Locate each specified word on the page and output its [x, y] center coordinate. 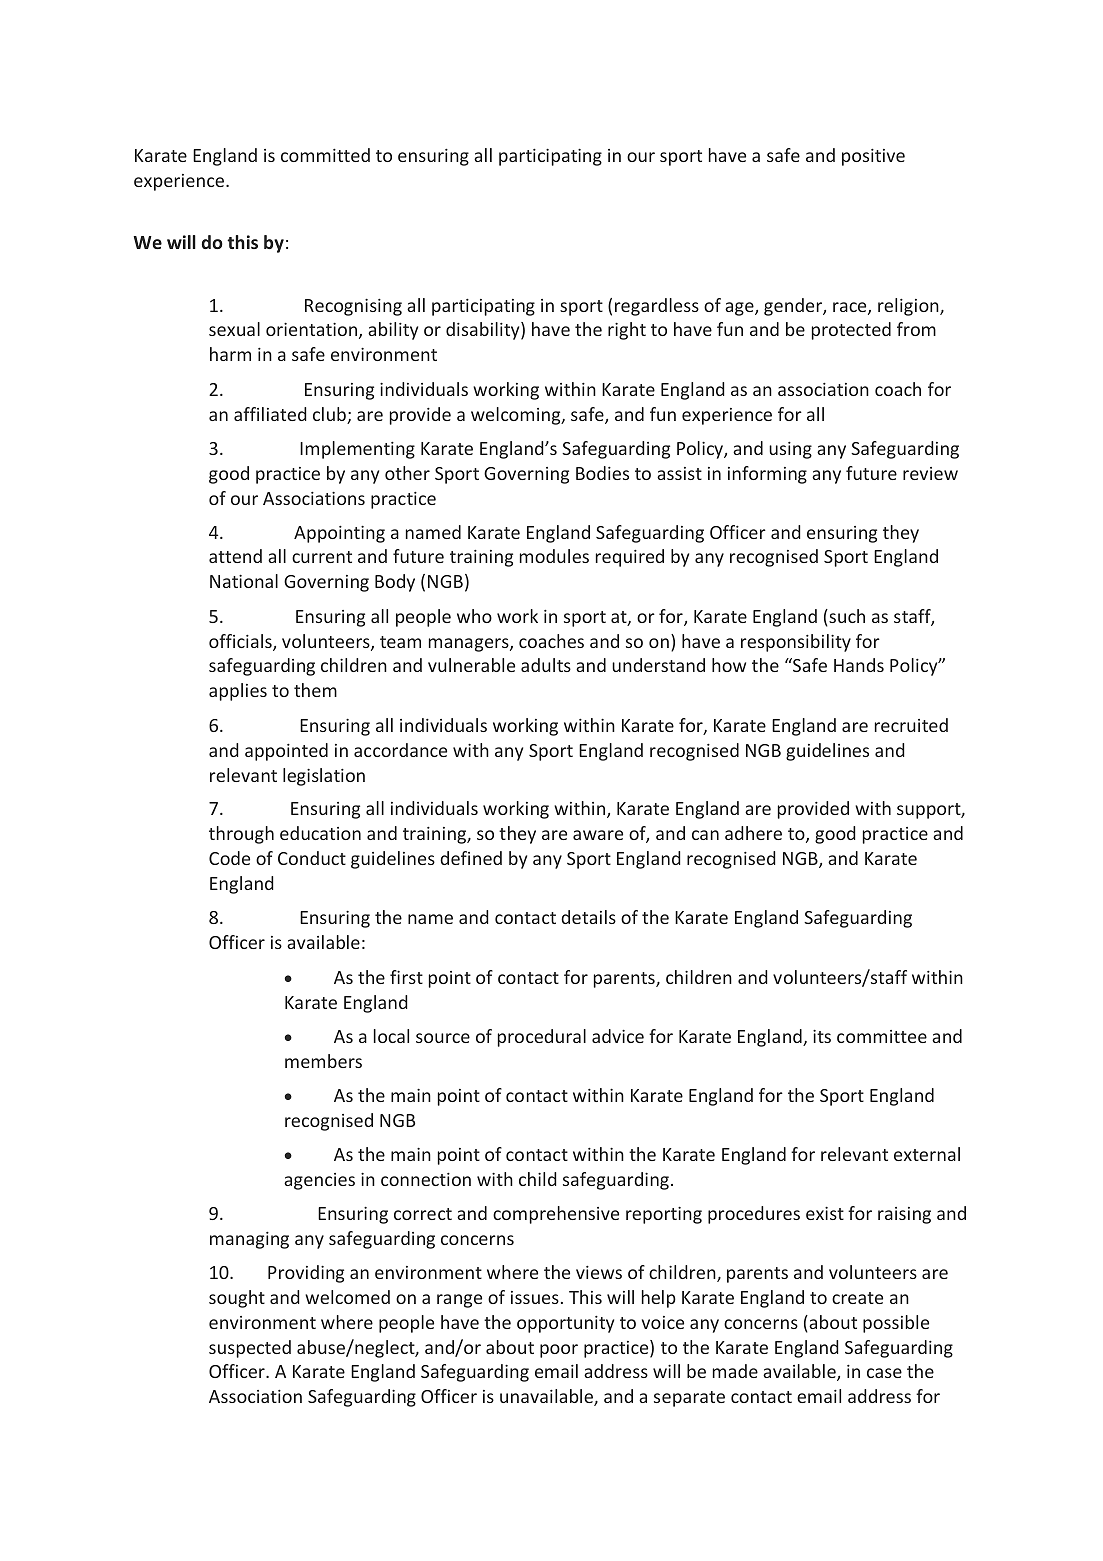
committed [325, 155]
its [822, 1036]
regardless [657, 307]
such [846, 616]
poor [559, 1351]
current [322, 557]
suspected [250, 1349]
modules [554, 556]
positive [873, 157]
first [406, 977]
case [884, 1373]
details [588, 917]
